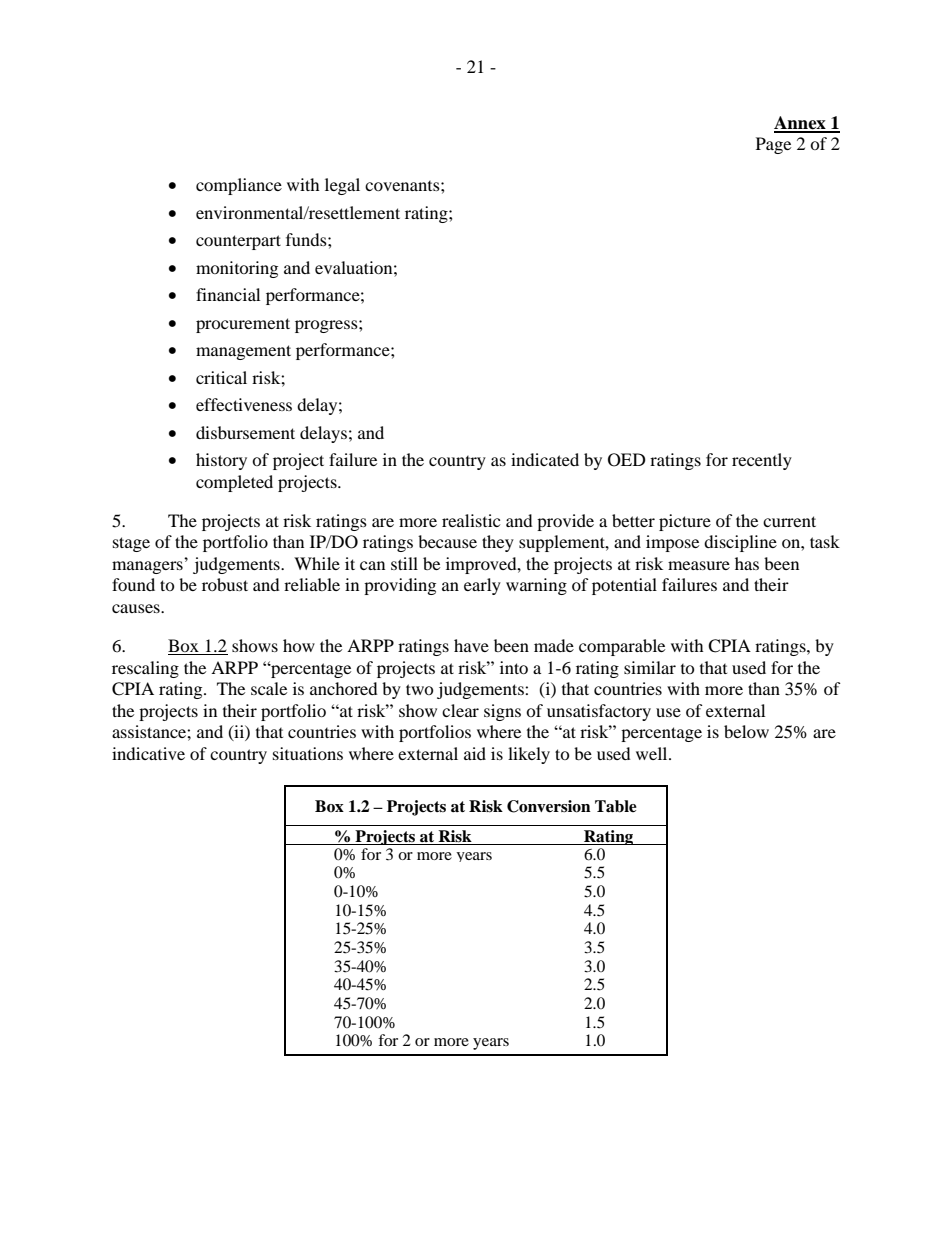  I want to click on legal, so click(342, 186).
